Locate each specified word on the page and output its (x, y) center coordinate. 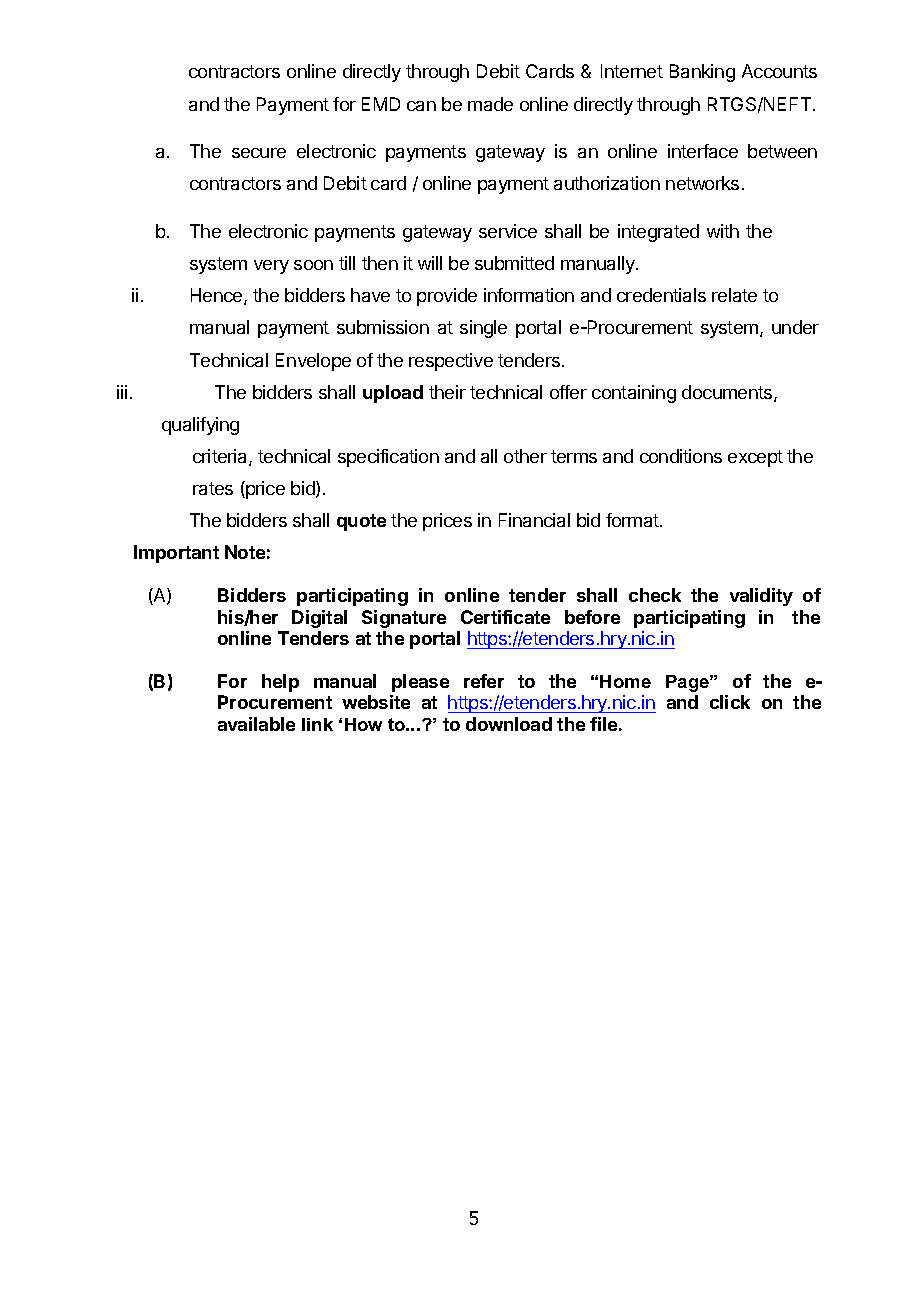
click (730, 702)
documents (728, 393)
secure (259, 153)
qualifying (200, 426)
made (490, 104)
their (447, 392)
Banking (702, 73)
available (256, 724)
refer (484, 681)
